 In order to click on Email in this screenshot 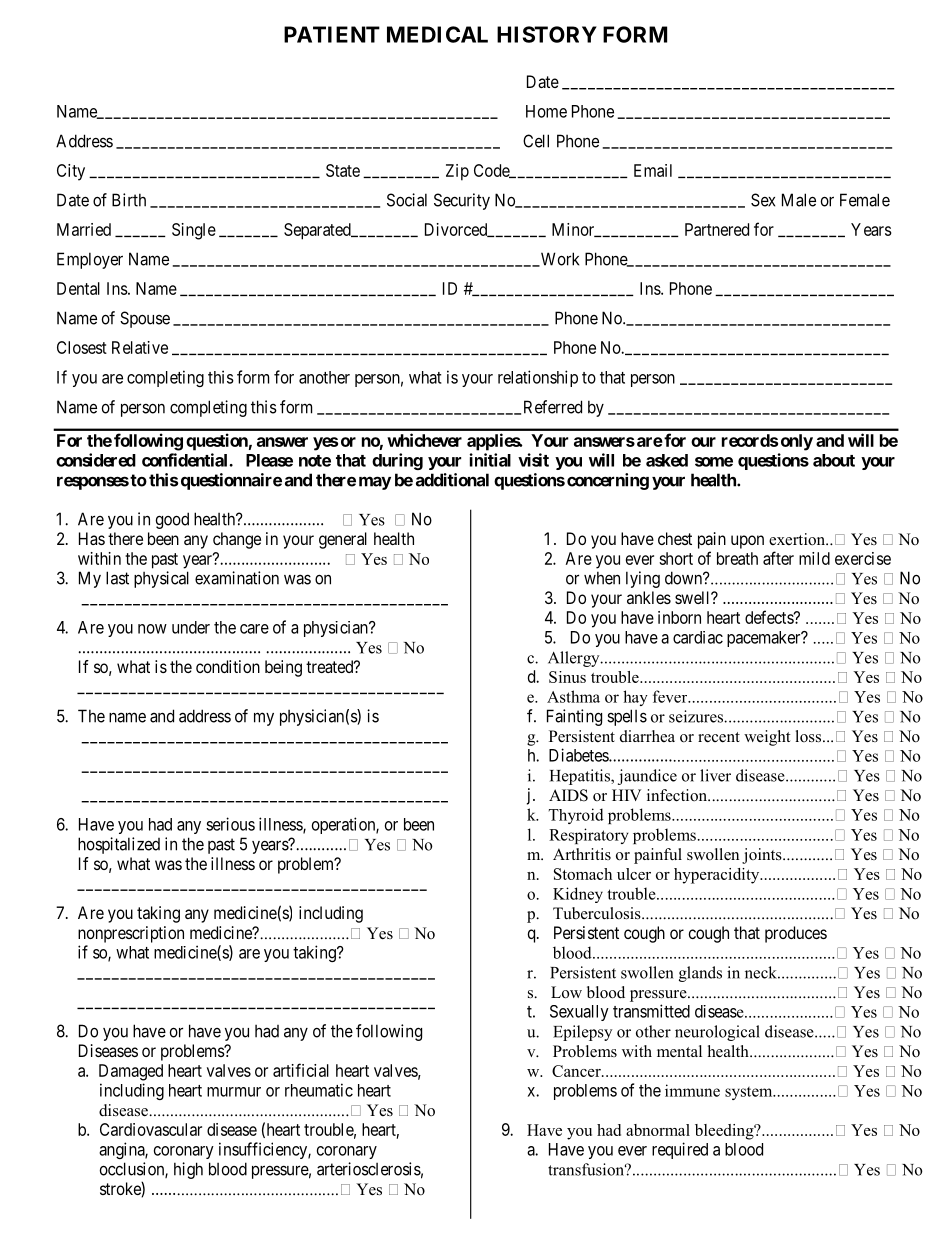, I will do `click(653, 170)`.
